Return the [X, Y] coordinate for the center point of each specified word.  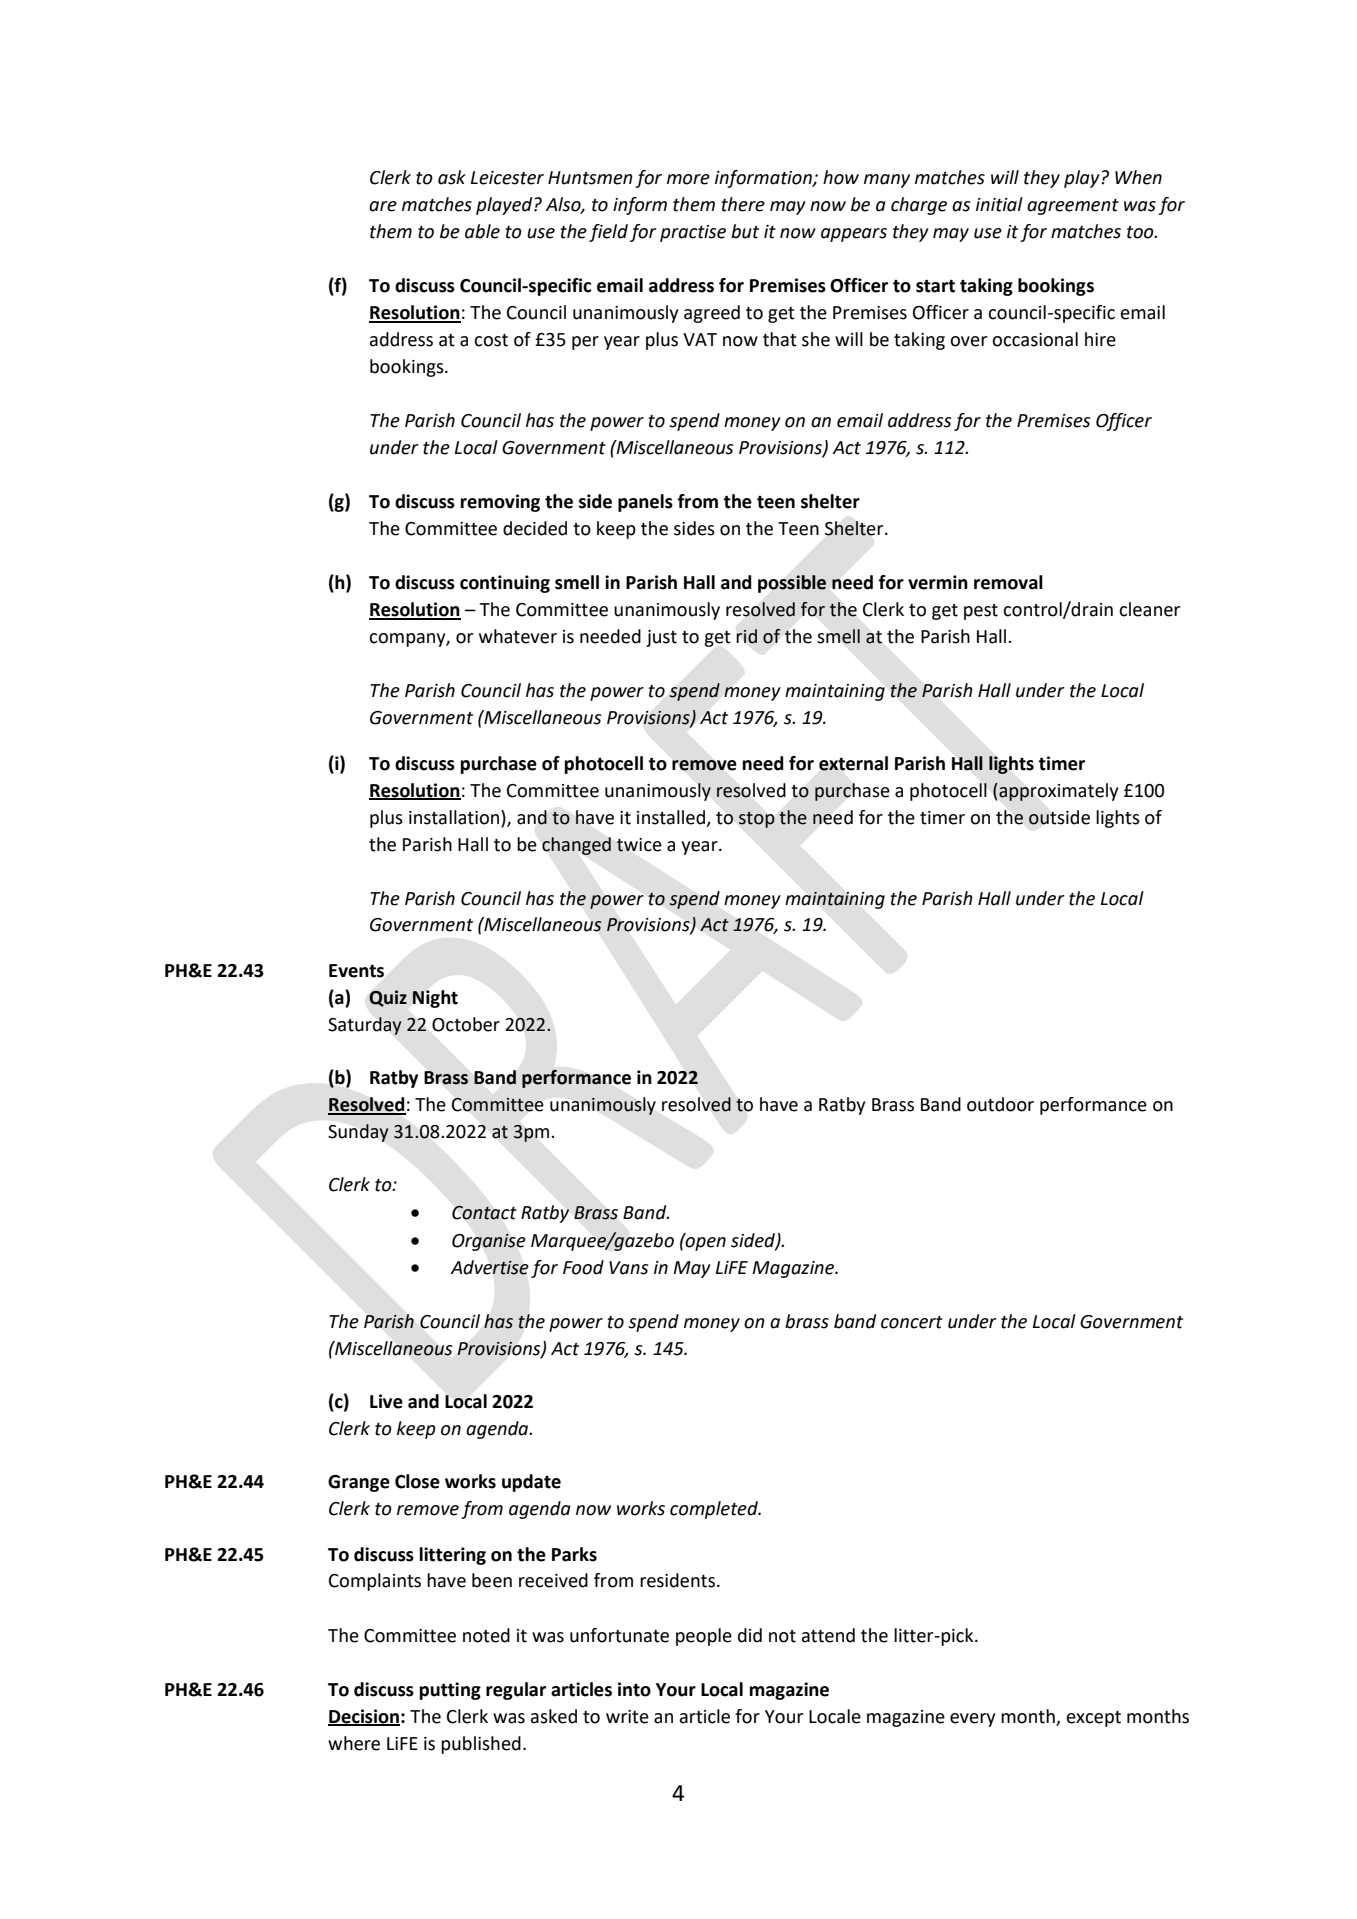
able [482, 231]
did [750, 1635]
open [705, 1242]
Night [435, 999]
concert [912, 1322]
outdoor [1000, 1104]
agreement [1073, 207]
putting [450, 1691]
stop [757, 820]
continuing [505, 584]
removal [1008, 582]
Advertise [489, 1267]
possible [792, 584]
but [745, 231]
